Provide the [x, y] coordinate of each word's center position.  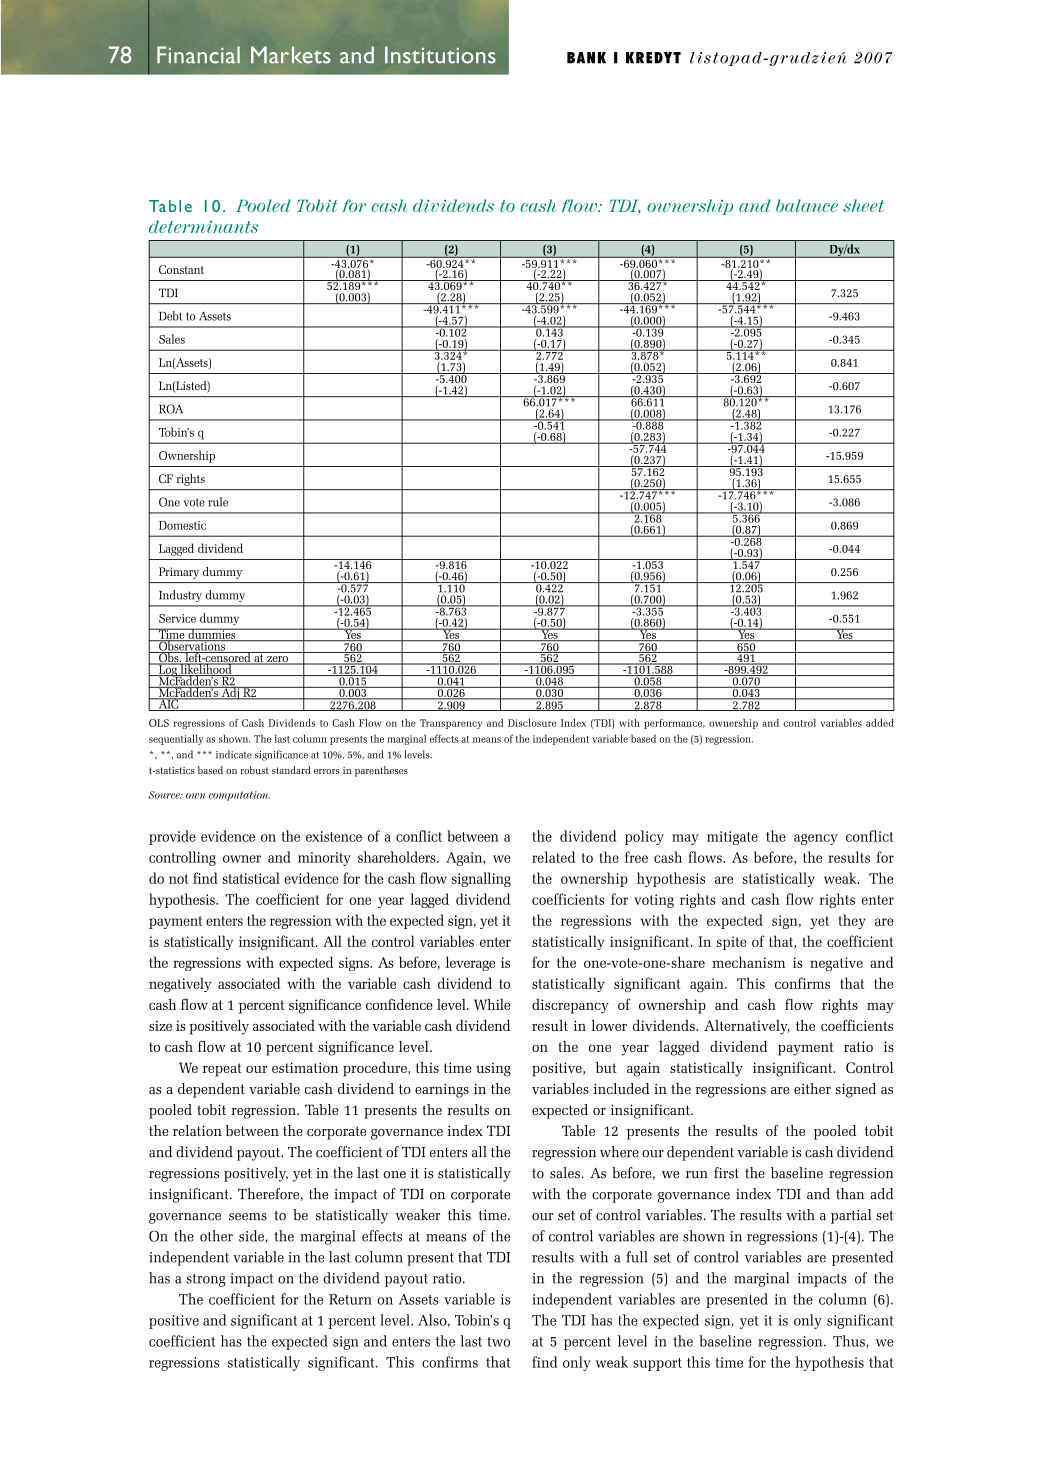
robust [255, 770]
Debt [170, 316]
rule [218, 502]
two [498, 1342]
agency [816, 839]
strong [206, 1280]
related [553, 857]
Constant [181, 269]
